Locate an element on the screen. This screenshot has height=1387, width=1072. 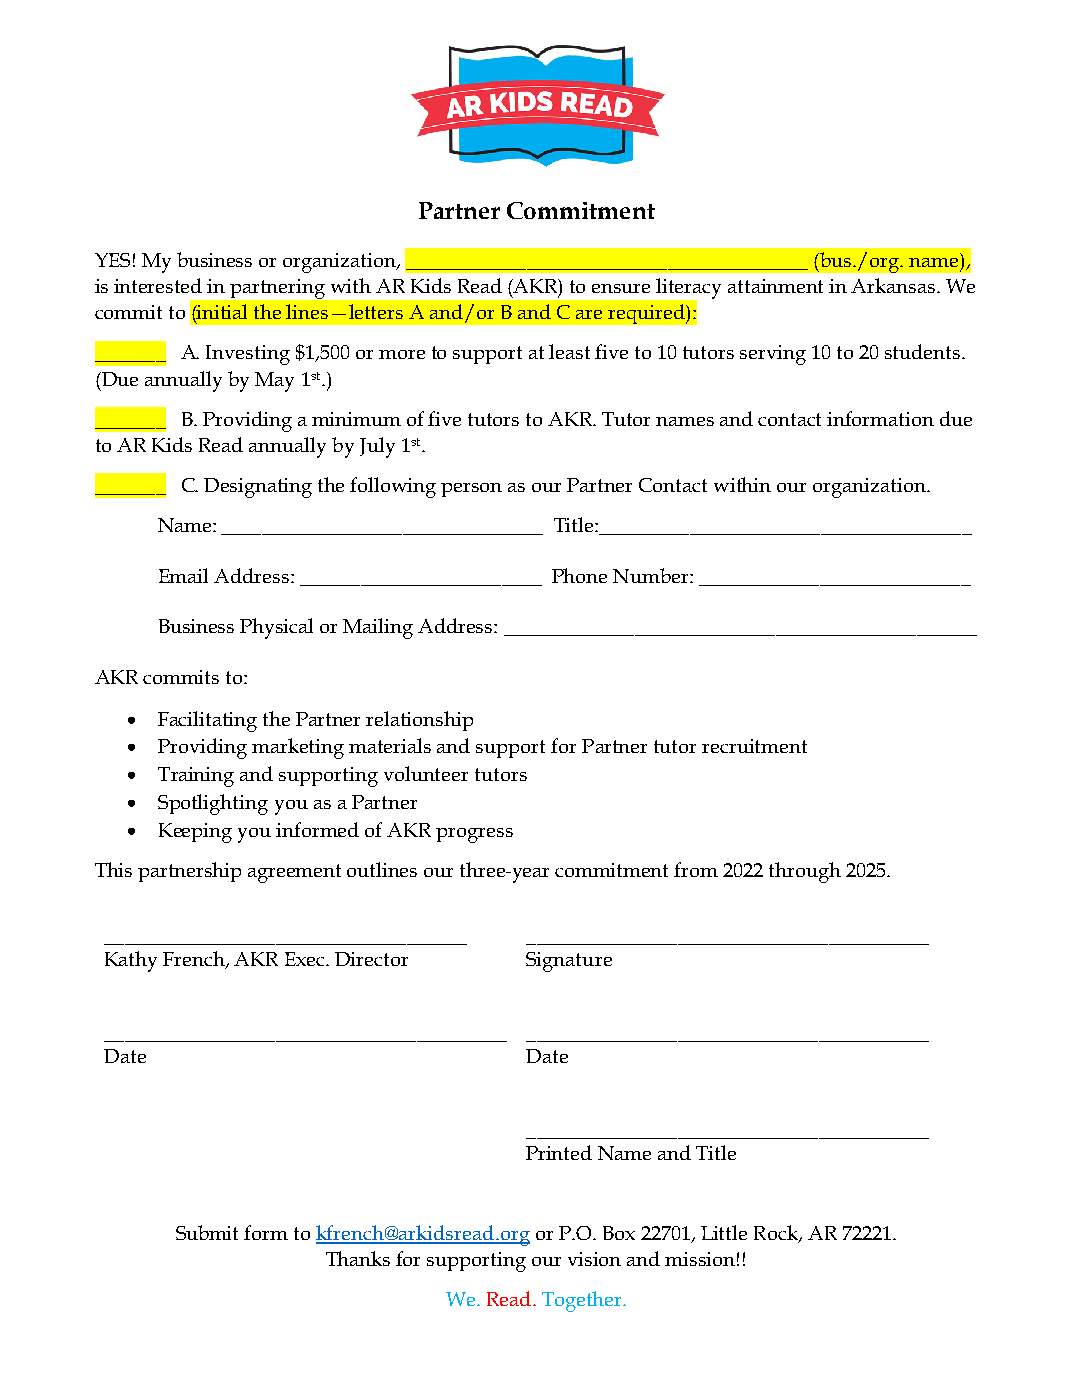
Submit is located at coordinates (207, 1232).
